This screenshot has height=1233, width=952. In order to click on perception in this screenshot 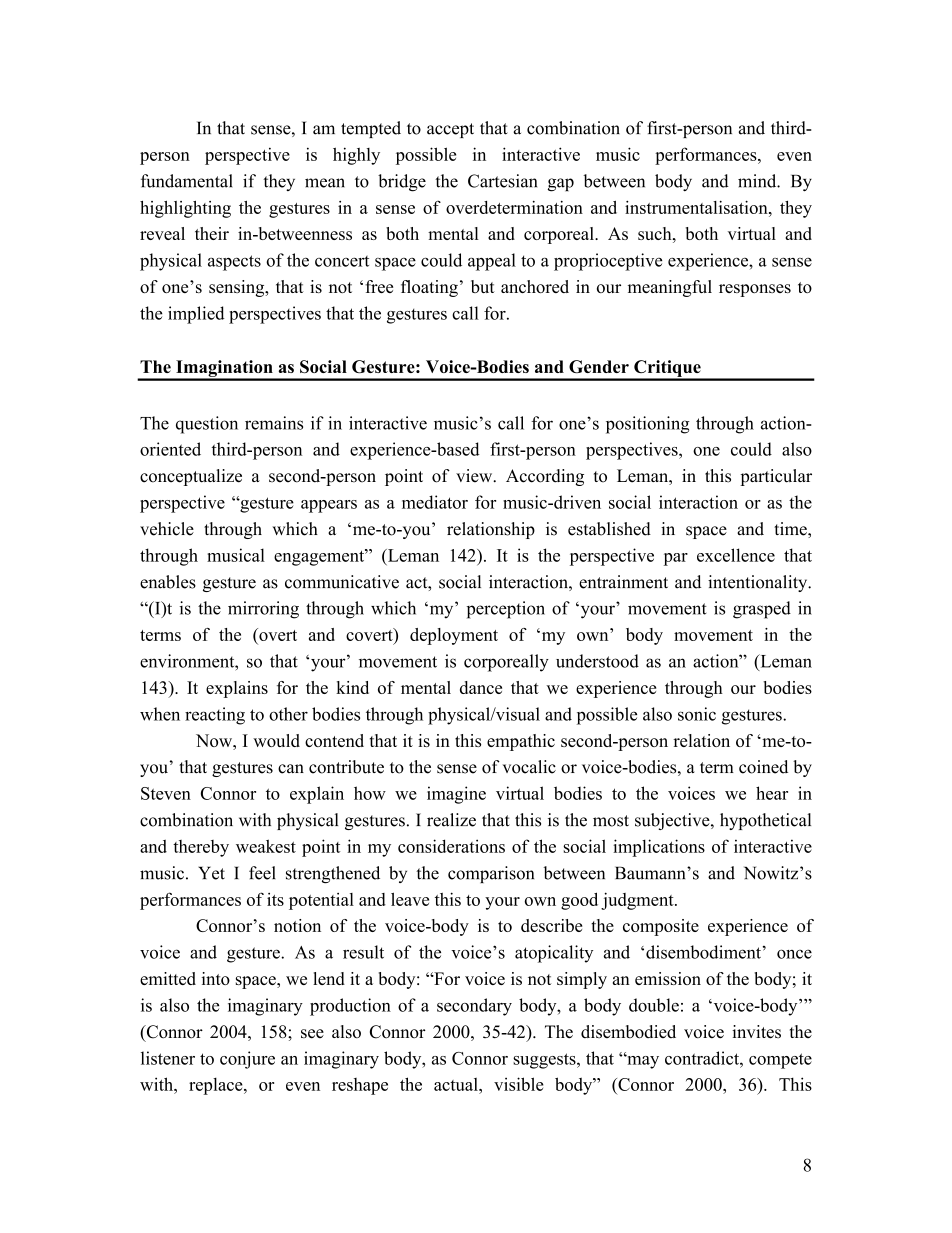, I will do `click(506, 610)`.
